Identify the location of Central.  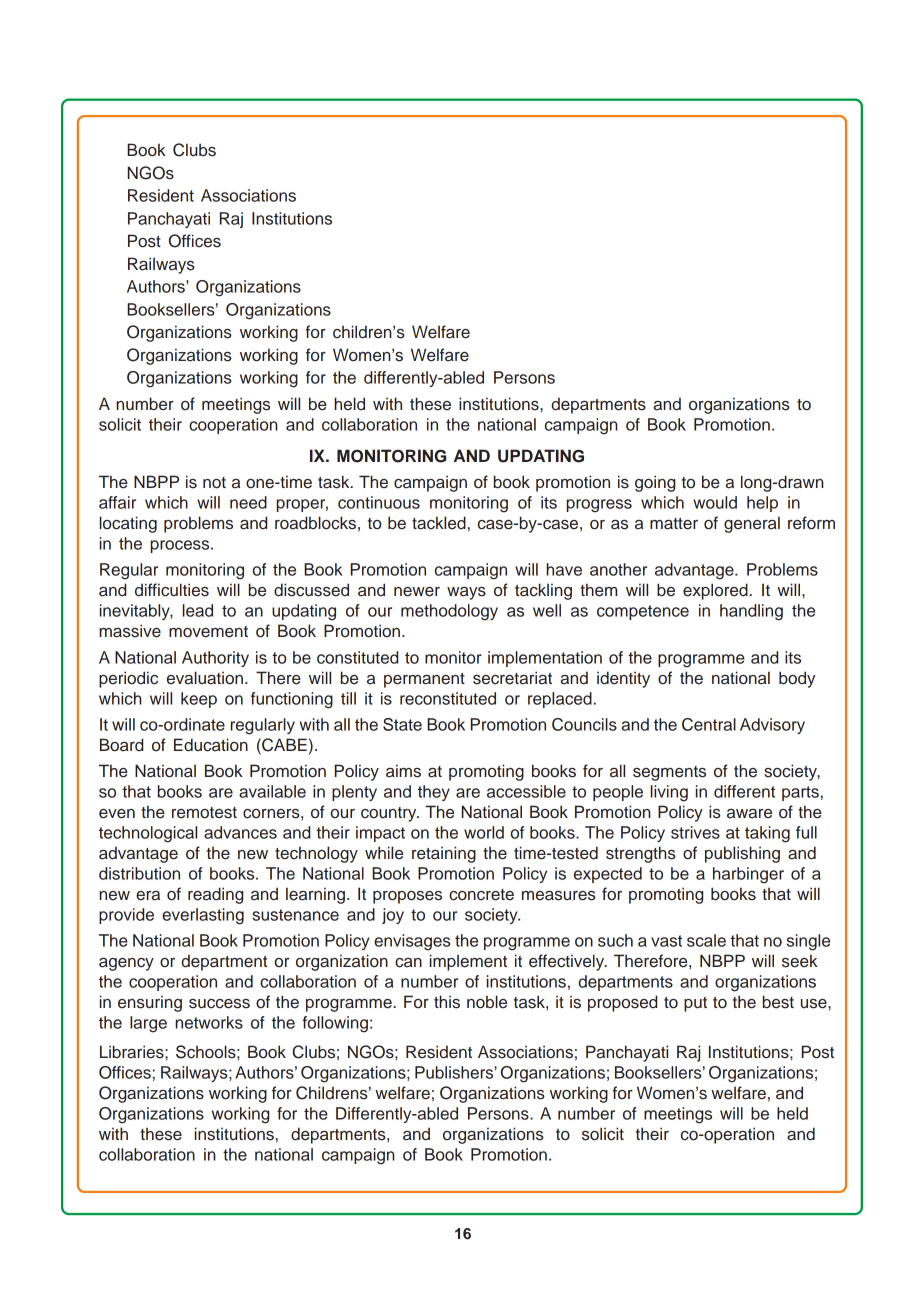
(709, 724).
